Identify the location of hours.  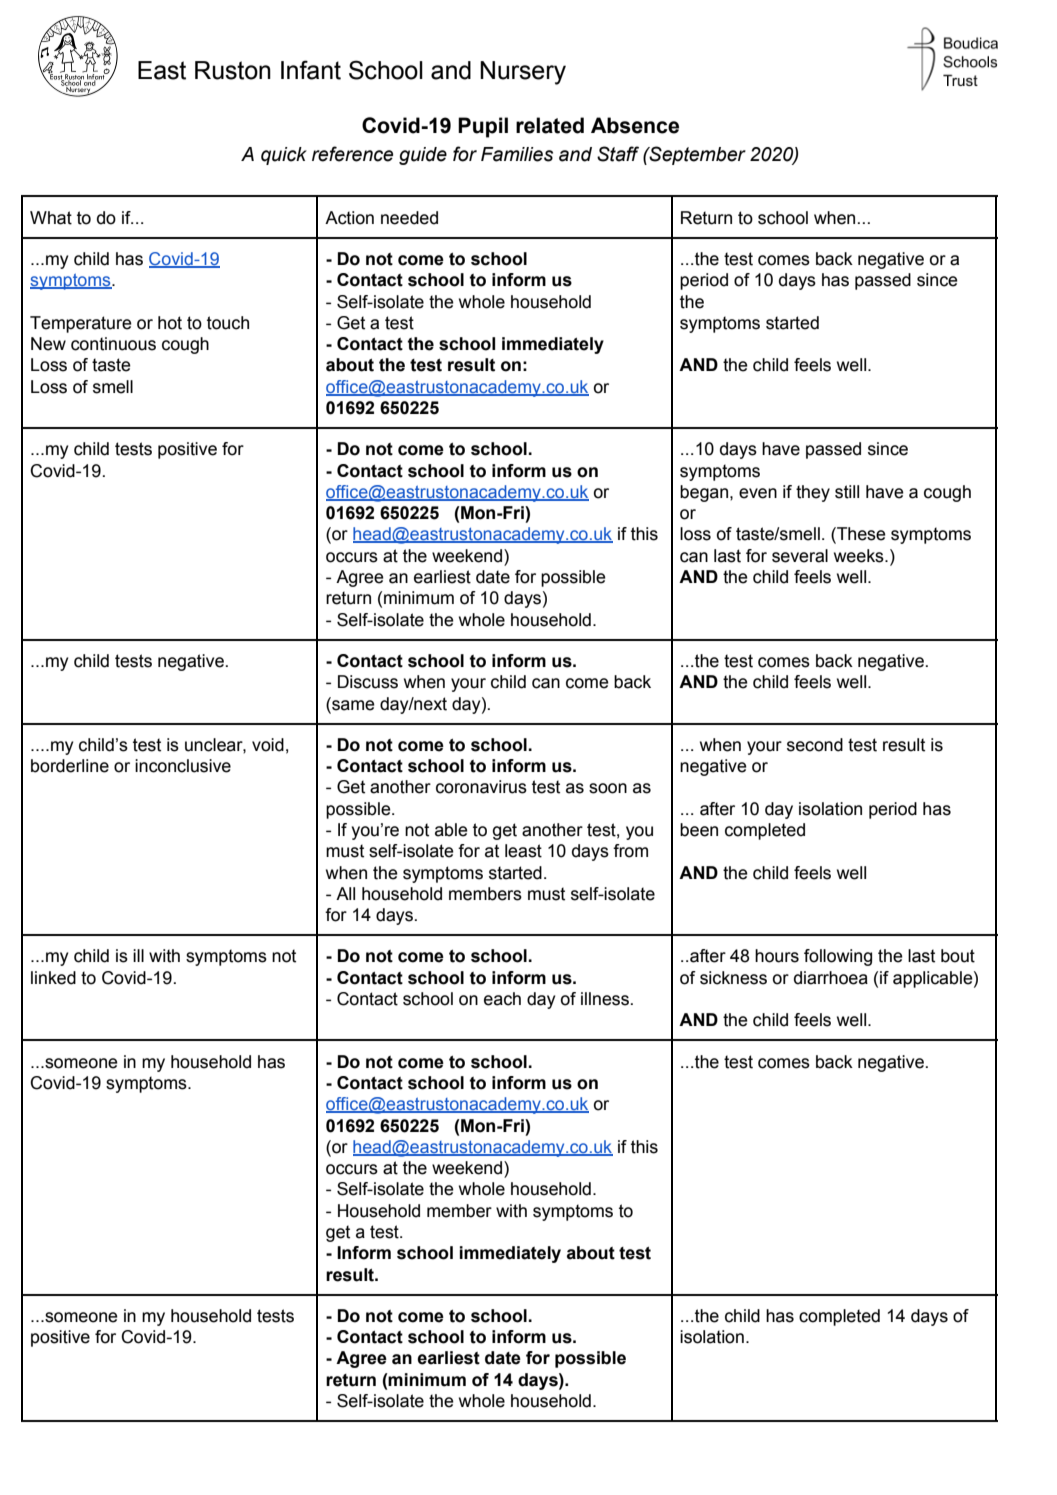
(777, 956).
